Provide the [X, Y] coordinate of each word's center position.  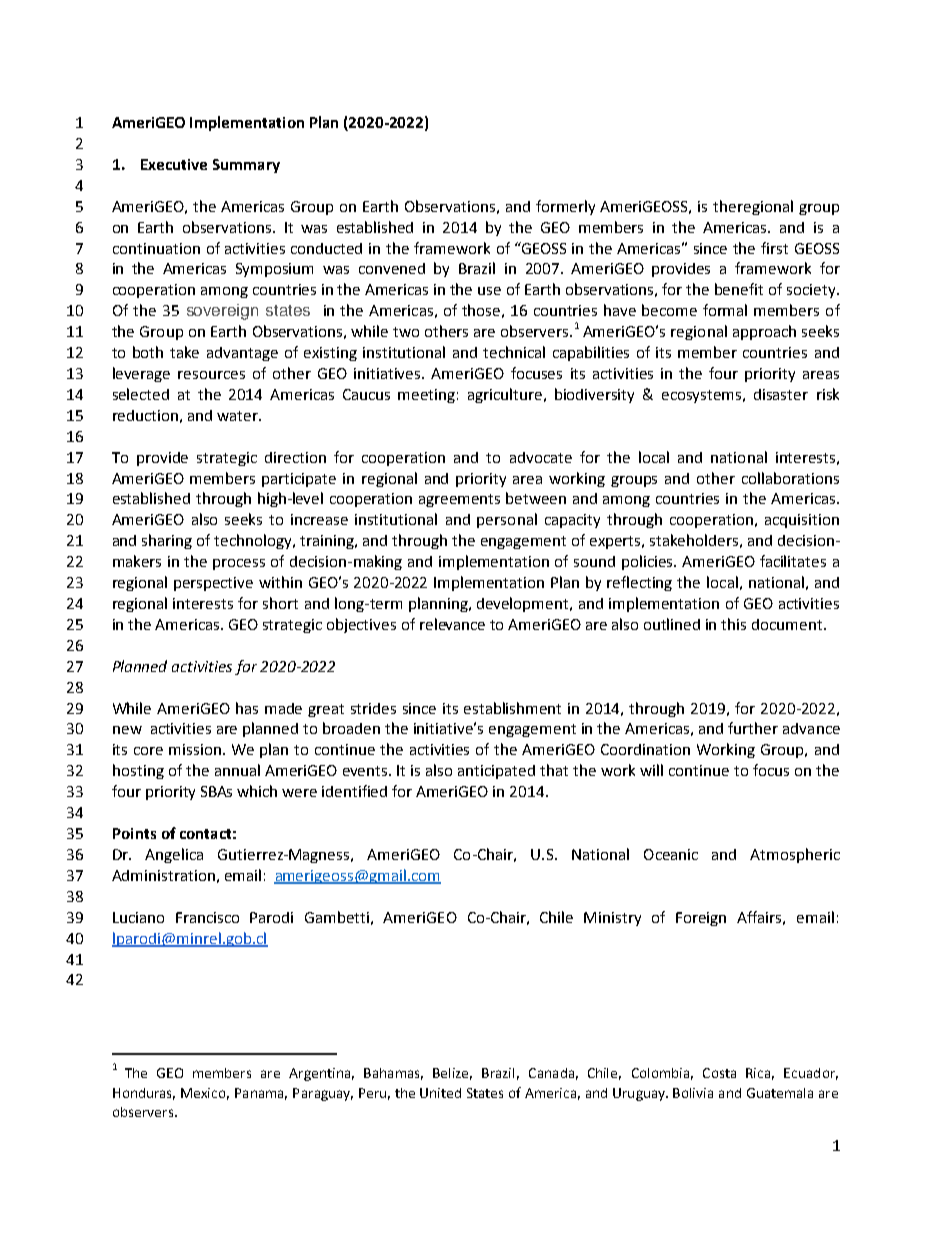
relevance [452, 624]
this [733, 624]
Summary [246, 166]
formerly [565, 207]
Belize [452, 1074]
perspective [213, 584]
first [774, 248]
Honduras [144, 1094]
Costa [719, 1073]
